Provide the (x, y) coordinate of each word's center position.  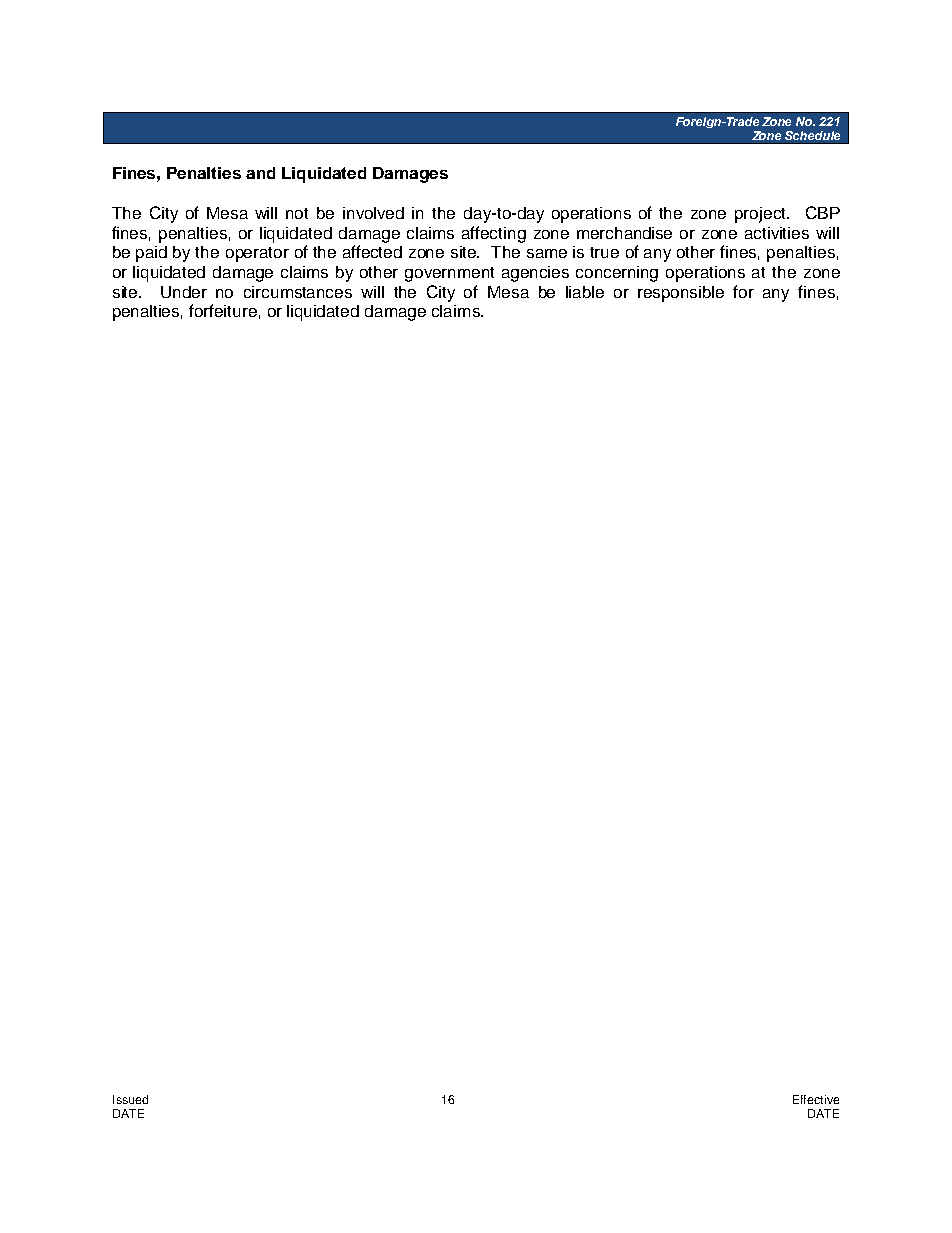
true (604, 252)
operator (257, 254)
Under (184, 292)
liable (585, 292)
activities (777, 233)
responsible (681, 294)
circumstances (298, 292)
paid (151, 254)
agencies (535, 274)
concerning (617, 274)
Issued (130, 1099)
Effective (816, 1099)
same (547, 253)
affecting (494, 234)
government (449, 274)
